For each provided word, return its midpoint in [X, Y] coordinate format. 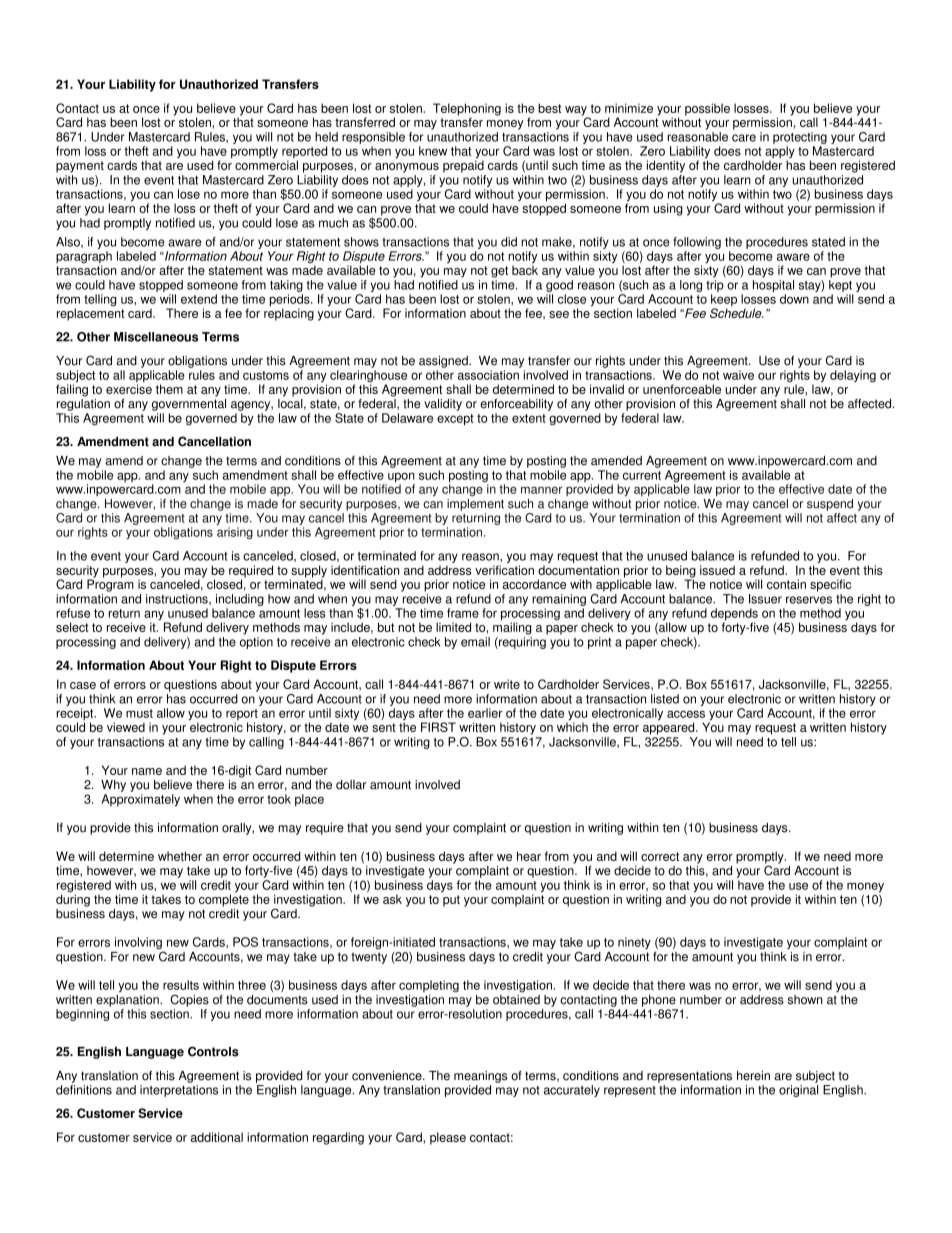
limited [453, 627]
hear [529, 856]
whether [180, 856]
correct [660, 856]
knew [433, 151]
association [488, 375]
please [448, 1138]
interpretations [179, 1091]
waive [738, 375]
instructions [178, 599]
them [169, 389]
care [744, 138]
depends [734, 615]
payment [80, 167]
